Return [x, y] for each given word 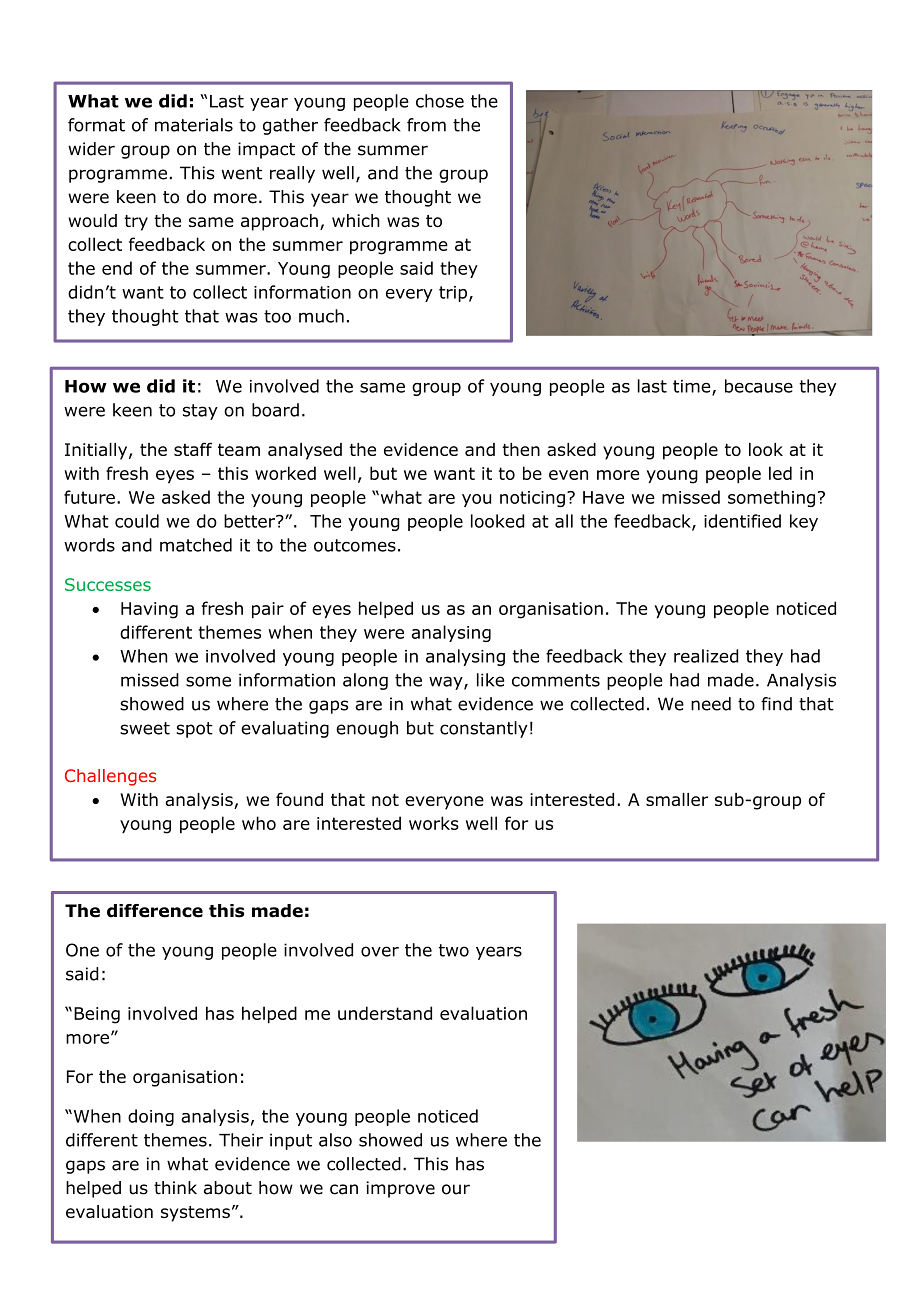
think [175, 1188]
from [426, 125]
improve [400, 1189]
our [456, 1189]
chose [440, 101]
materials [194, 125]
